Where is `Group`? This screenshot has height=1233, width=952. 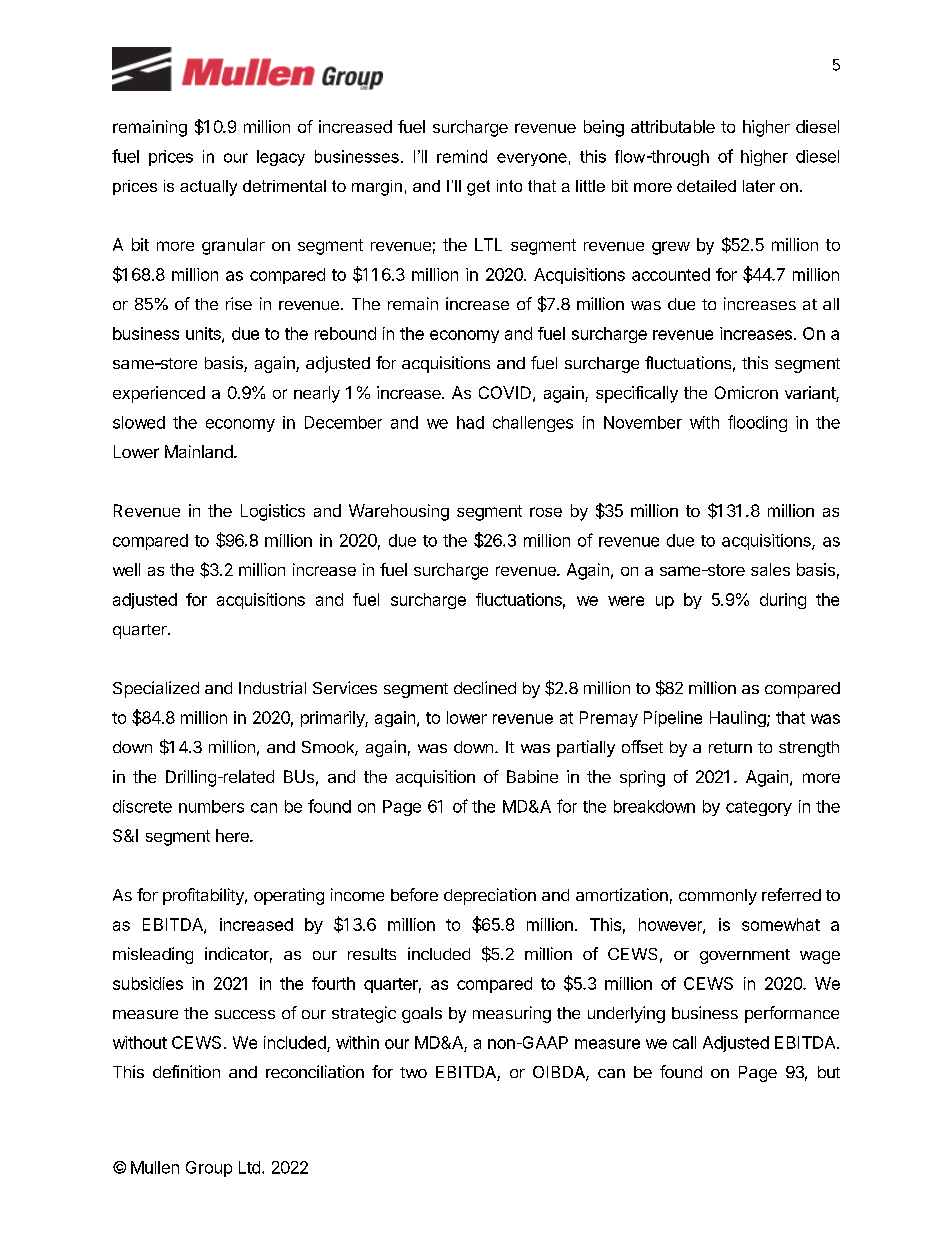
Group is located at coordinates (209, 1169).
